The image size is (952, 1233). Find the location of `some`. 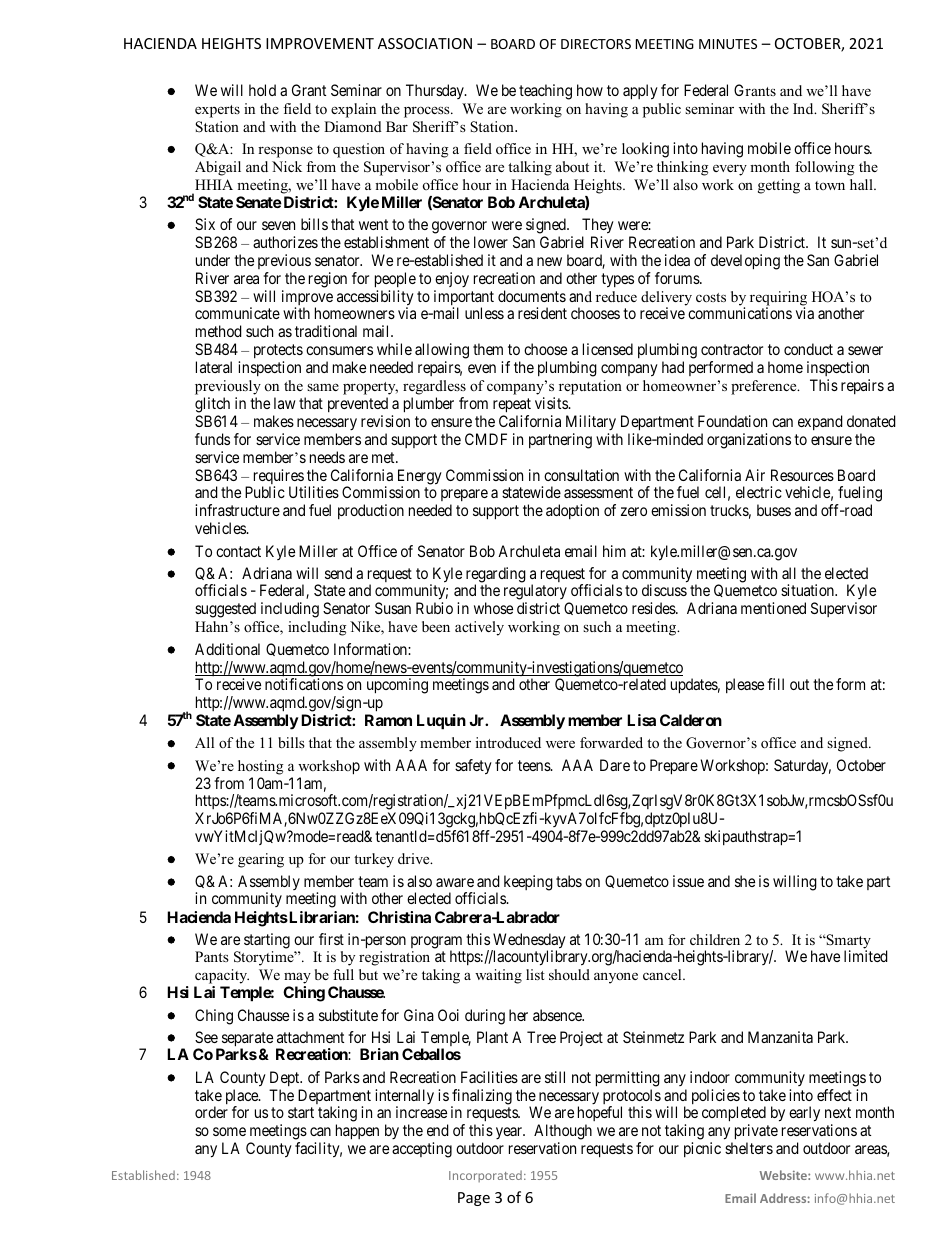

some is located at coordinates (229, 1131).
